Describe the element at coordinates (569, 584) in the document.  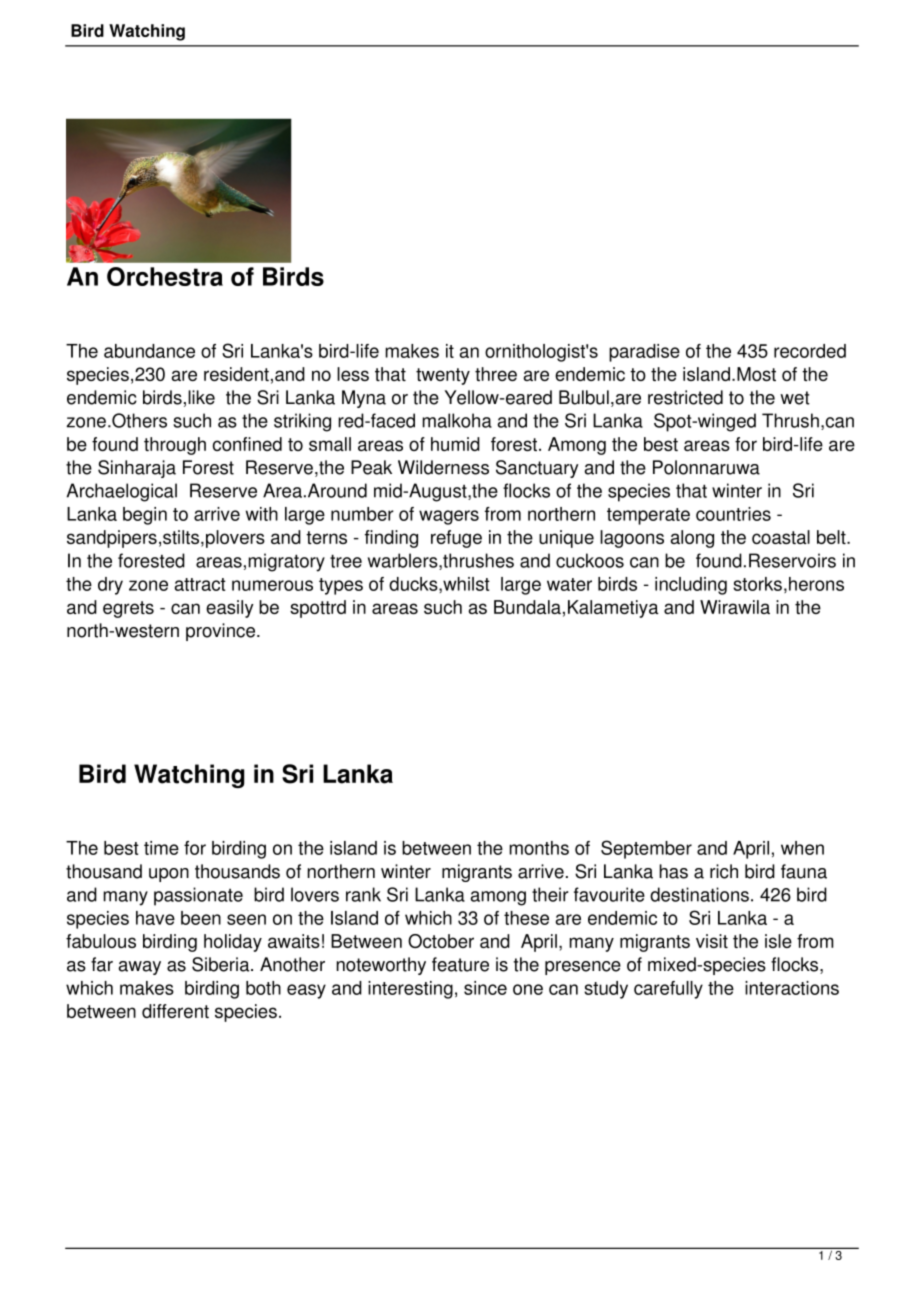
I see `water` at that location.
